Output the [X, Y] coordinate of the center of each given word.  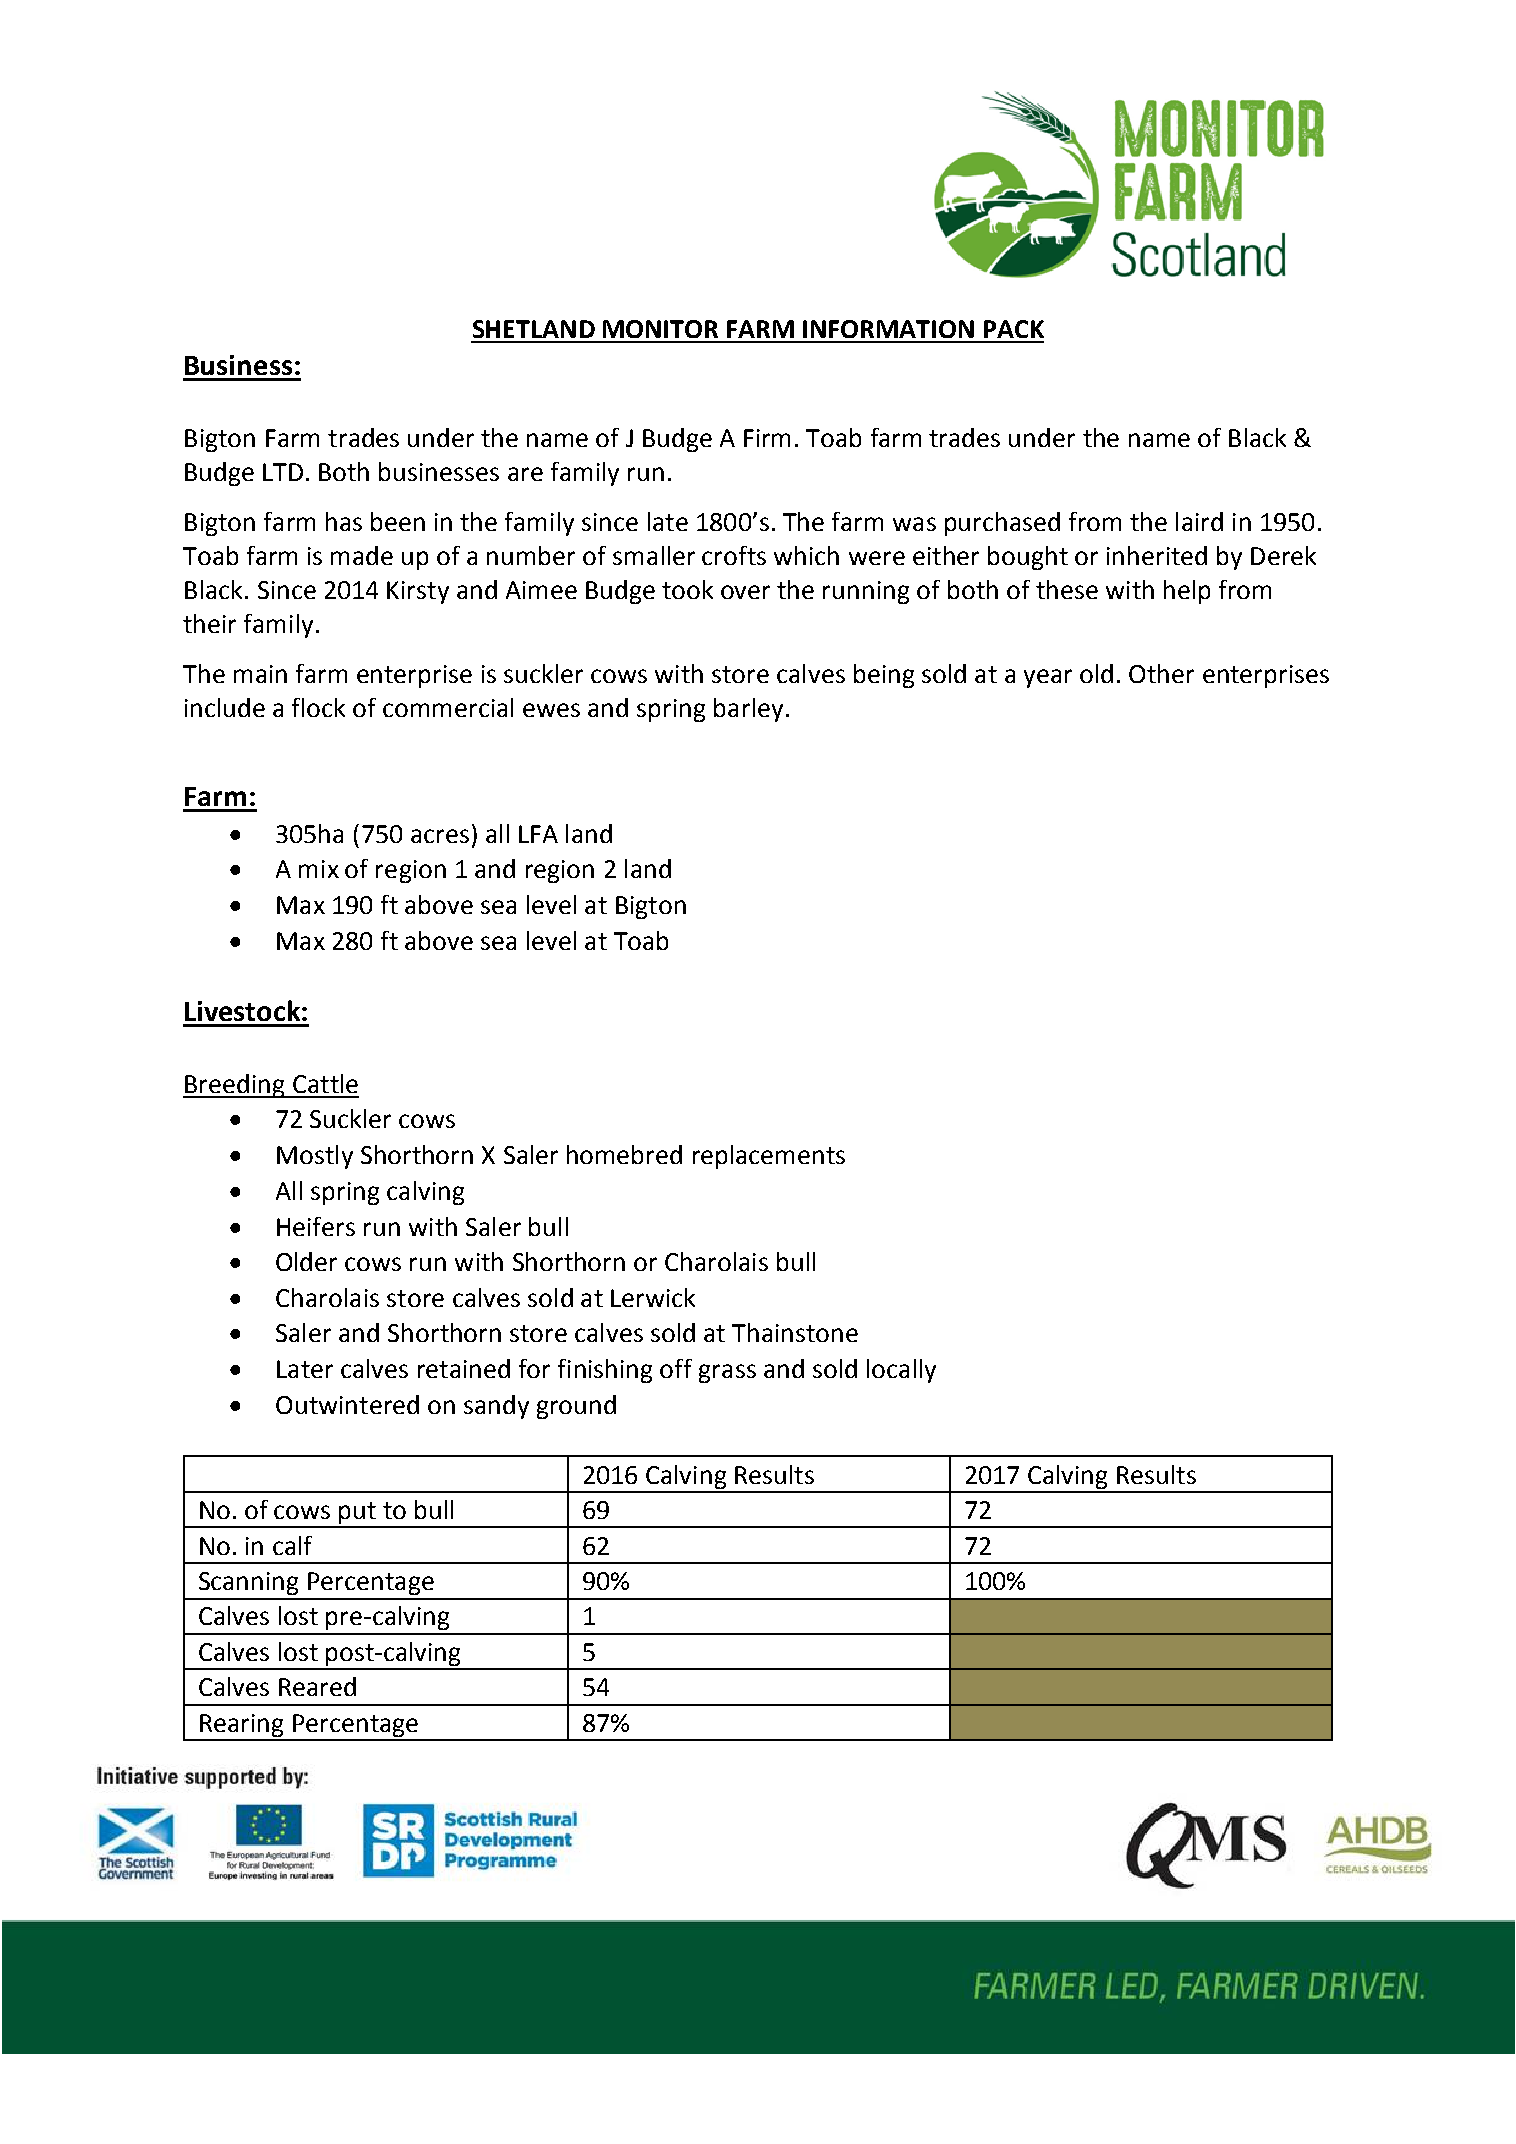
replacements [769, 1157]
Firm [767, 438]
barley [748, 710]
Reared [317, 1686]
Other [1161, 673]
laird [1199, 521]
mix [319, 869]
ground [576, 1407]
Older [306, 1261]
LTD [283, 472]
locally [901, 1371]
